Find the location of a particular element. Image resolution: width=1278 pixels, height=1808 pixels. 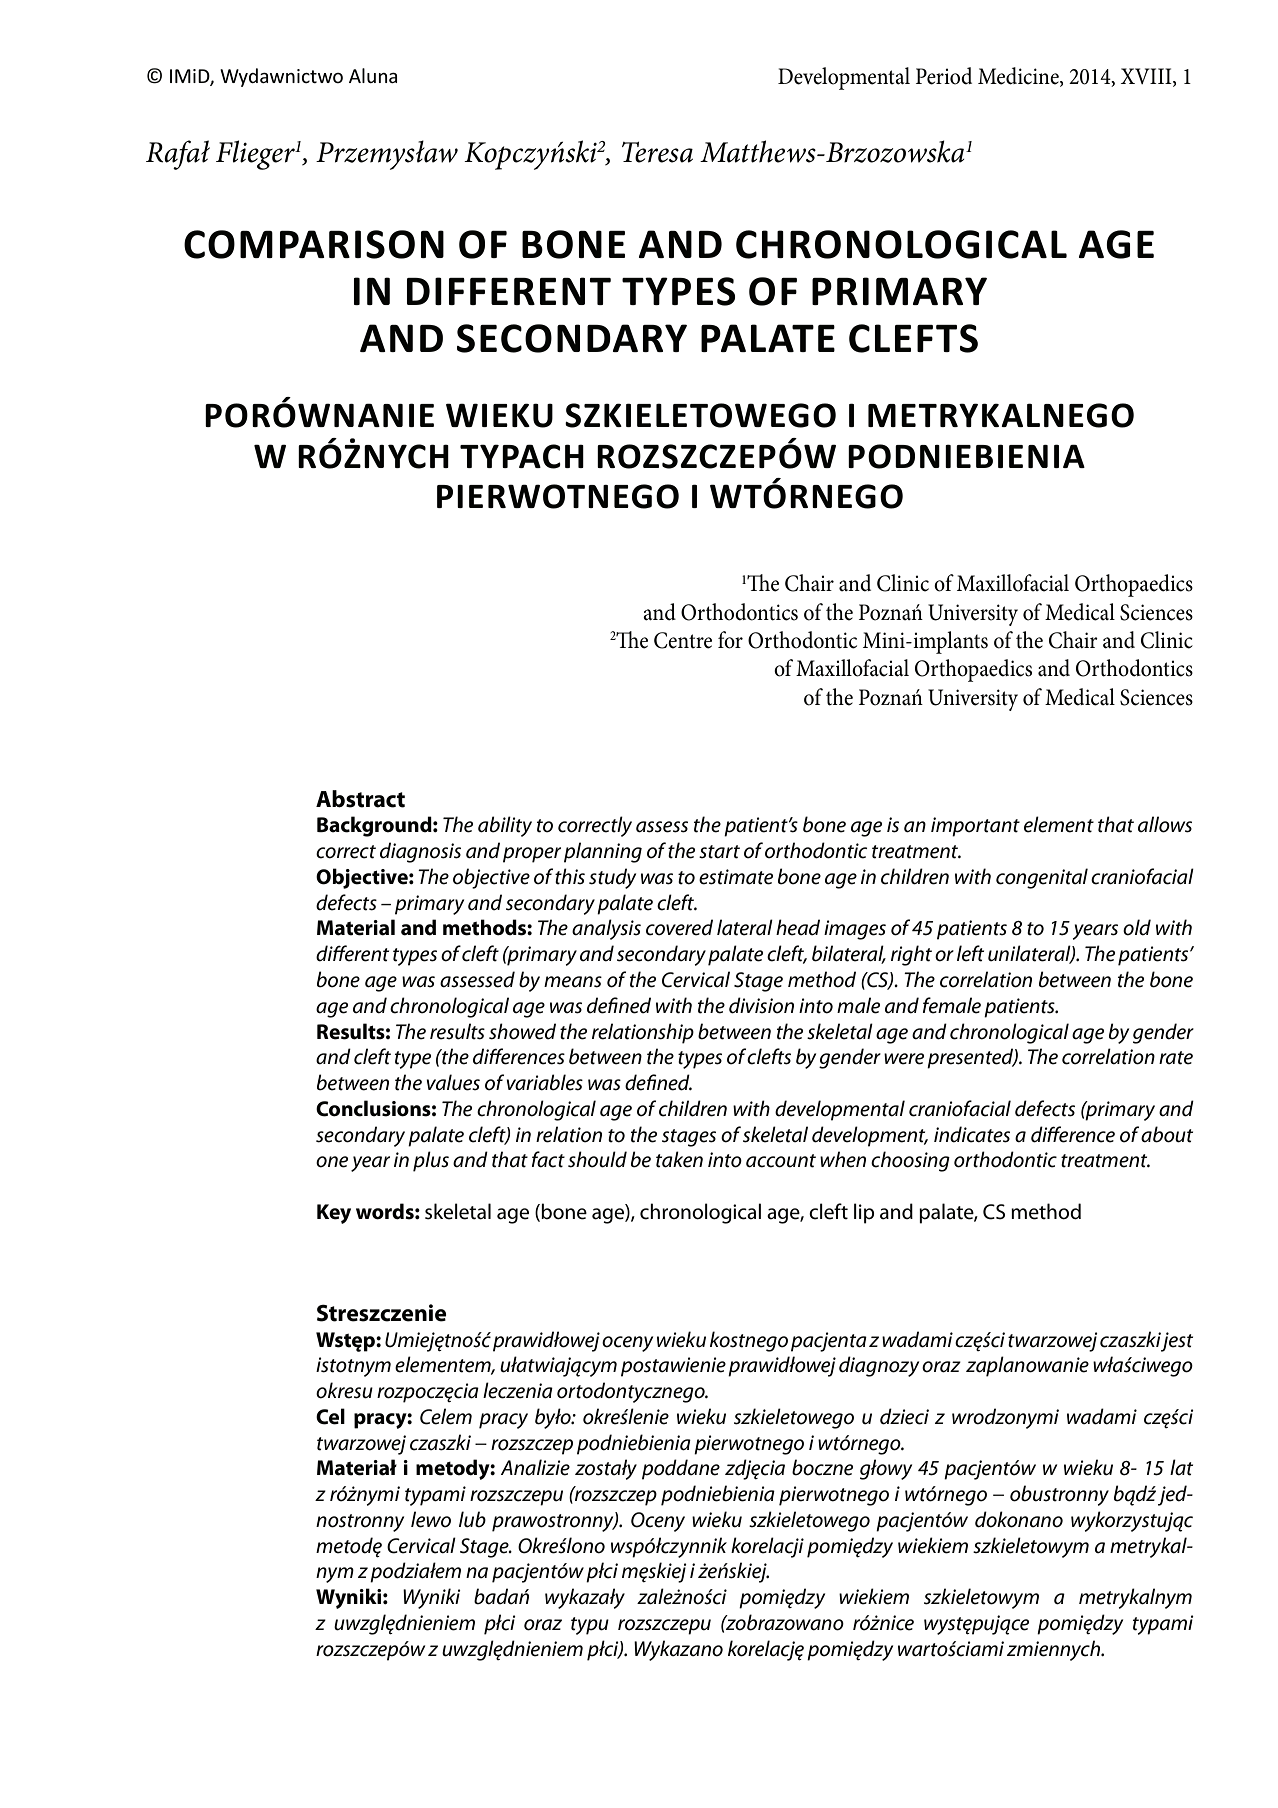

old is located at coordinates (1137, 927).
